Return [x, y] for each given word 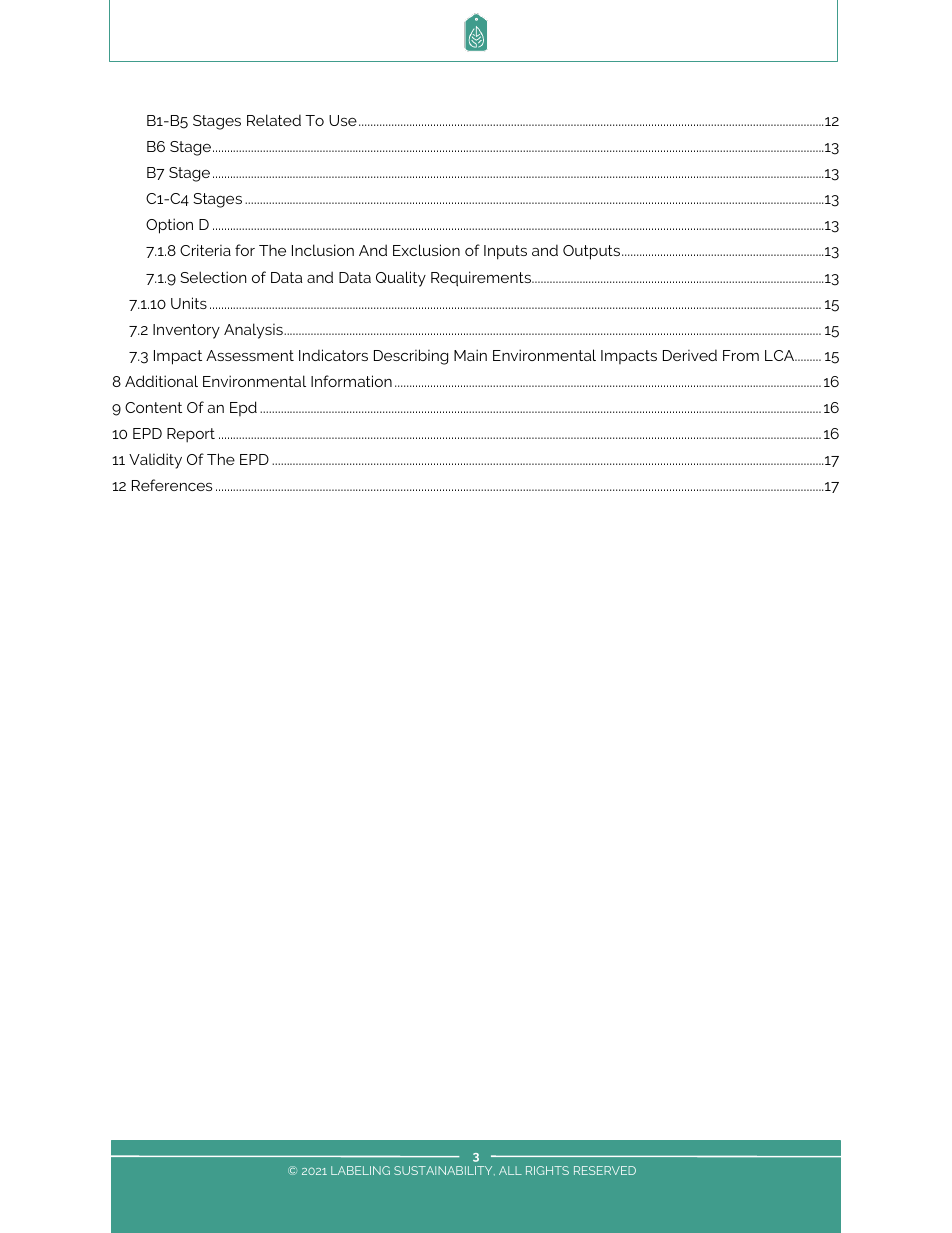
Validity [155, 461]
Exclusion [426, 250]
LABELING [360, 1170]
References [172, 485]
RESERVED [605, 1170]
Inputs [505, 252]
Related [274, 120]
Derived [690, 355]
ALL [510, 1170]
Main [470, 355]
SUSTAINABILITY [444, 1171]
